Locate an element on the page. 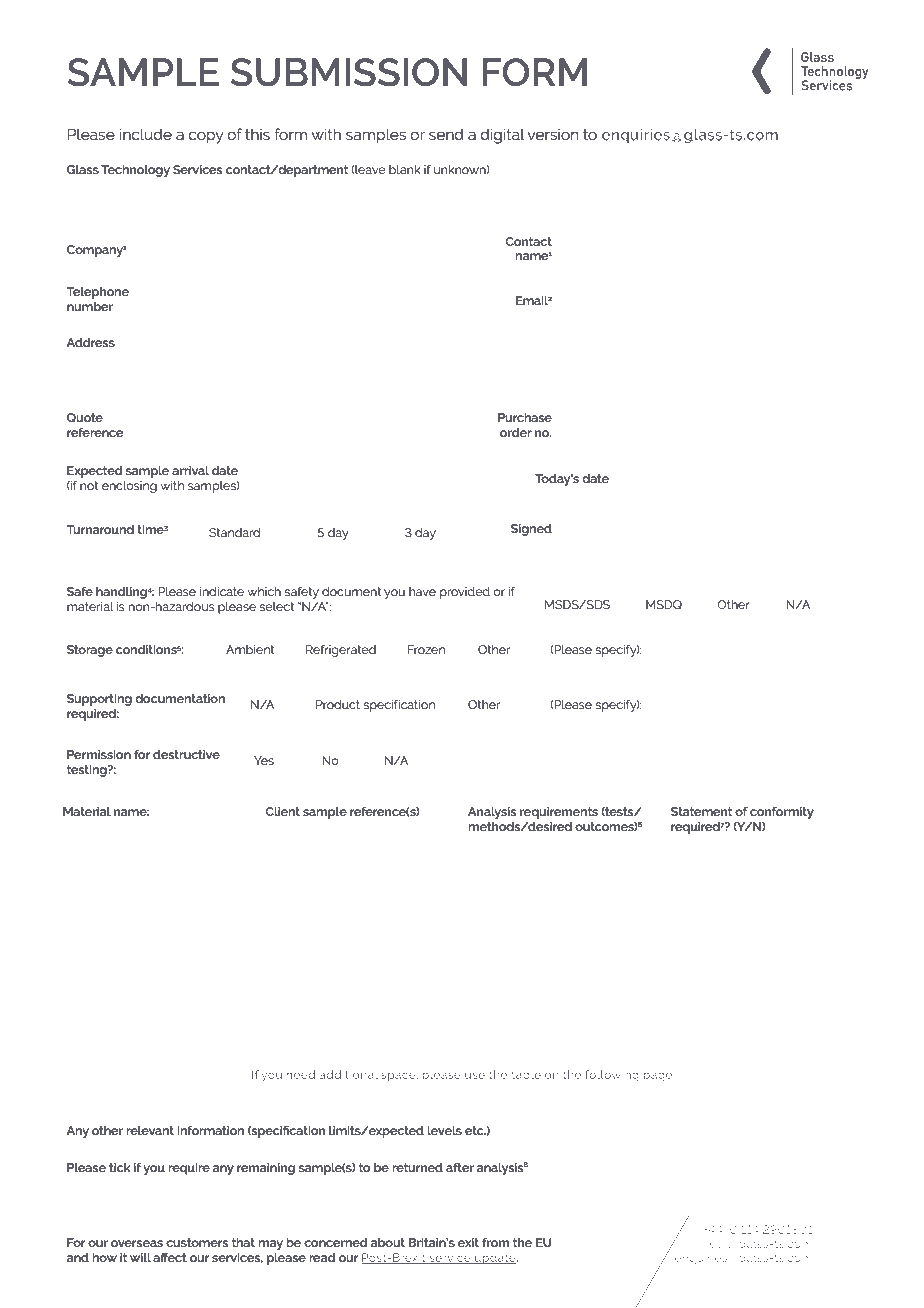 The image size is (924, 1308). include is located at coordinates (145, 134).
